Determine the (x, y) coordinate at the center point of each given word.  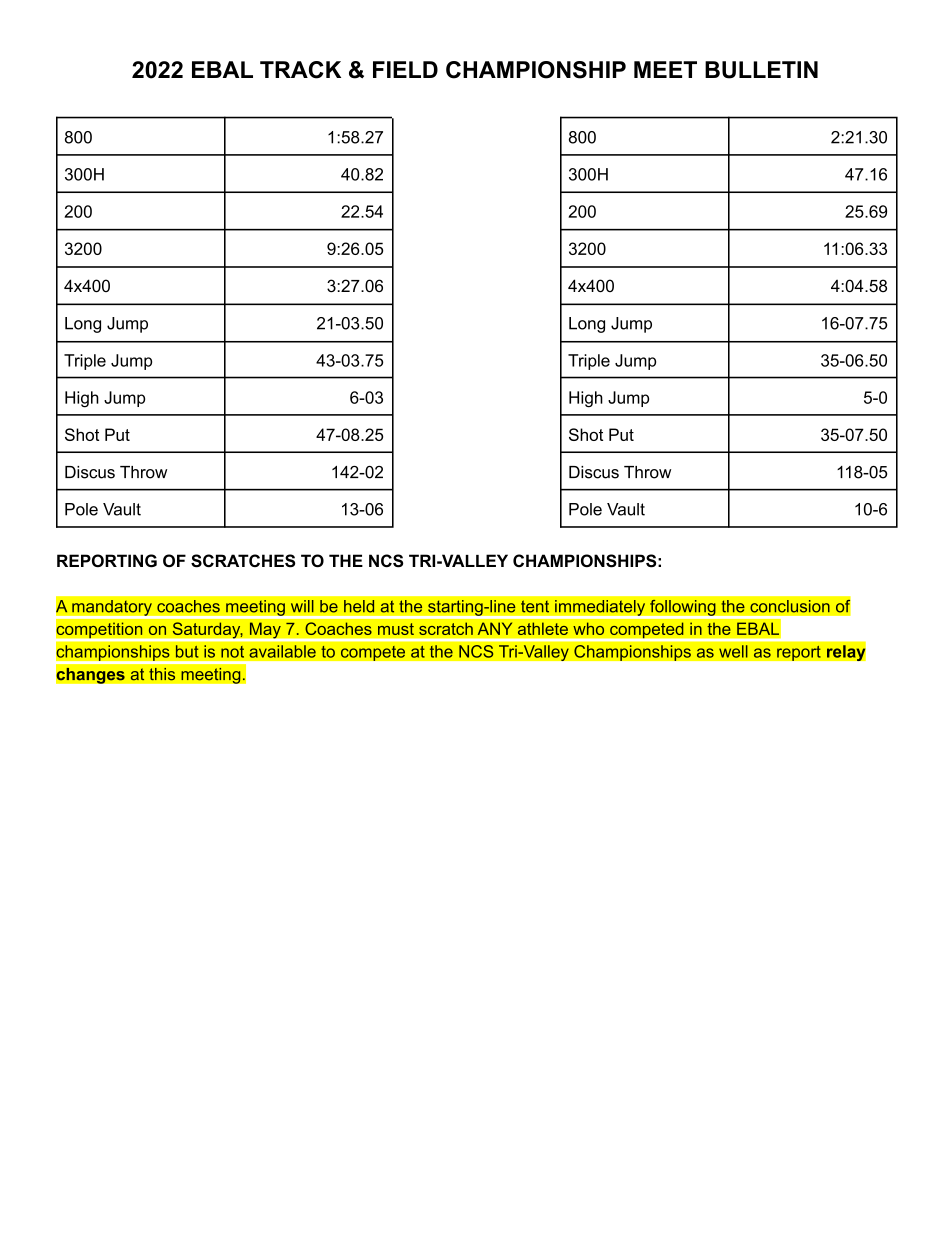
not (232, 652)
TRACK (300, 70)
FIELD (405, 69)
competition (99, 630)
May (265, 631)
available (282, 651)
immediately (600, 608)
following (683, 607)
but (187, 651)
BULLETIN (761, 70)
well (733, 651)
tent (535, 606)
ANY (495, 628)
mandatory (112, 608)
